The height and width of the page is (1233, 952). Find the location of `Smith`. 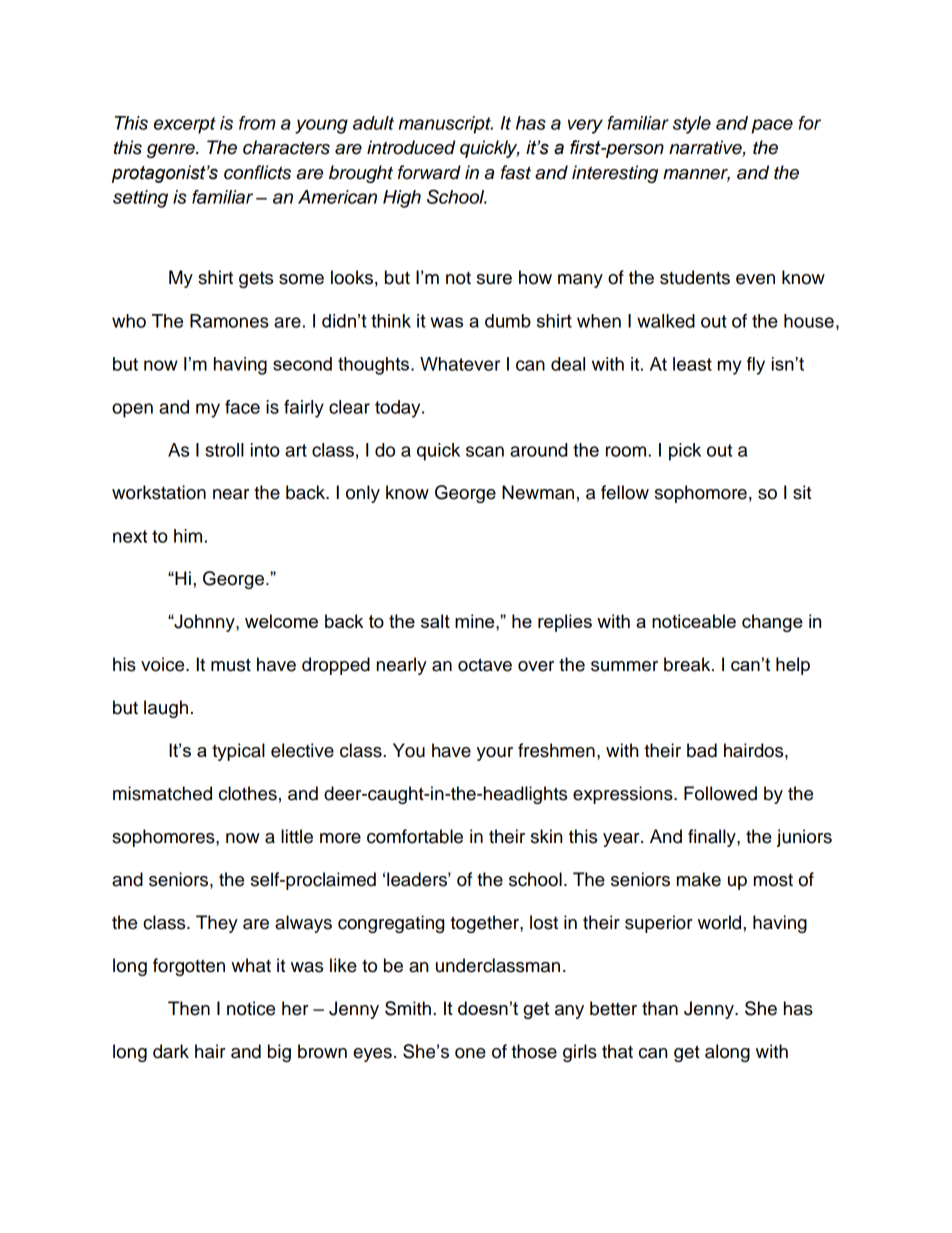

Smith is located at coordinates (408, 1008).
